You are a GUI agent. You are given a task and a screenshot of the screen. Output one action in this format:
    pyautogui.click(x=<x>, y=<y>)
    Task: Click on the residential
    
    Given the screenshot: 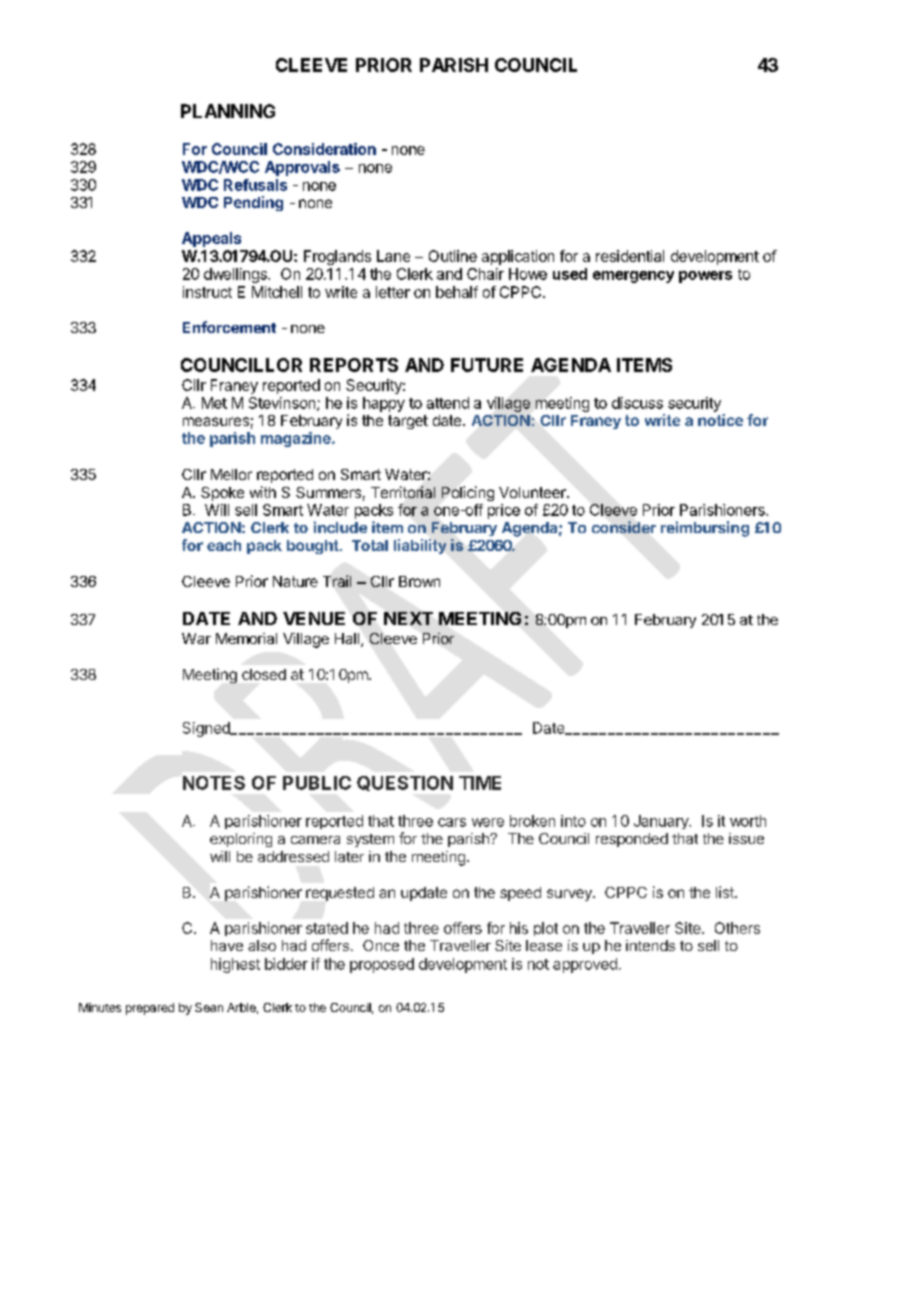 What is the action you would take?
    pyautogui.click(x=630, y=256)
